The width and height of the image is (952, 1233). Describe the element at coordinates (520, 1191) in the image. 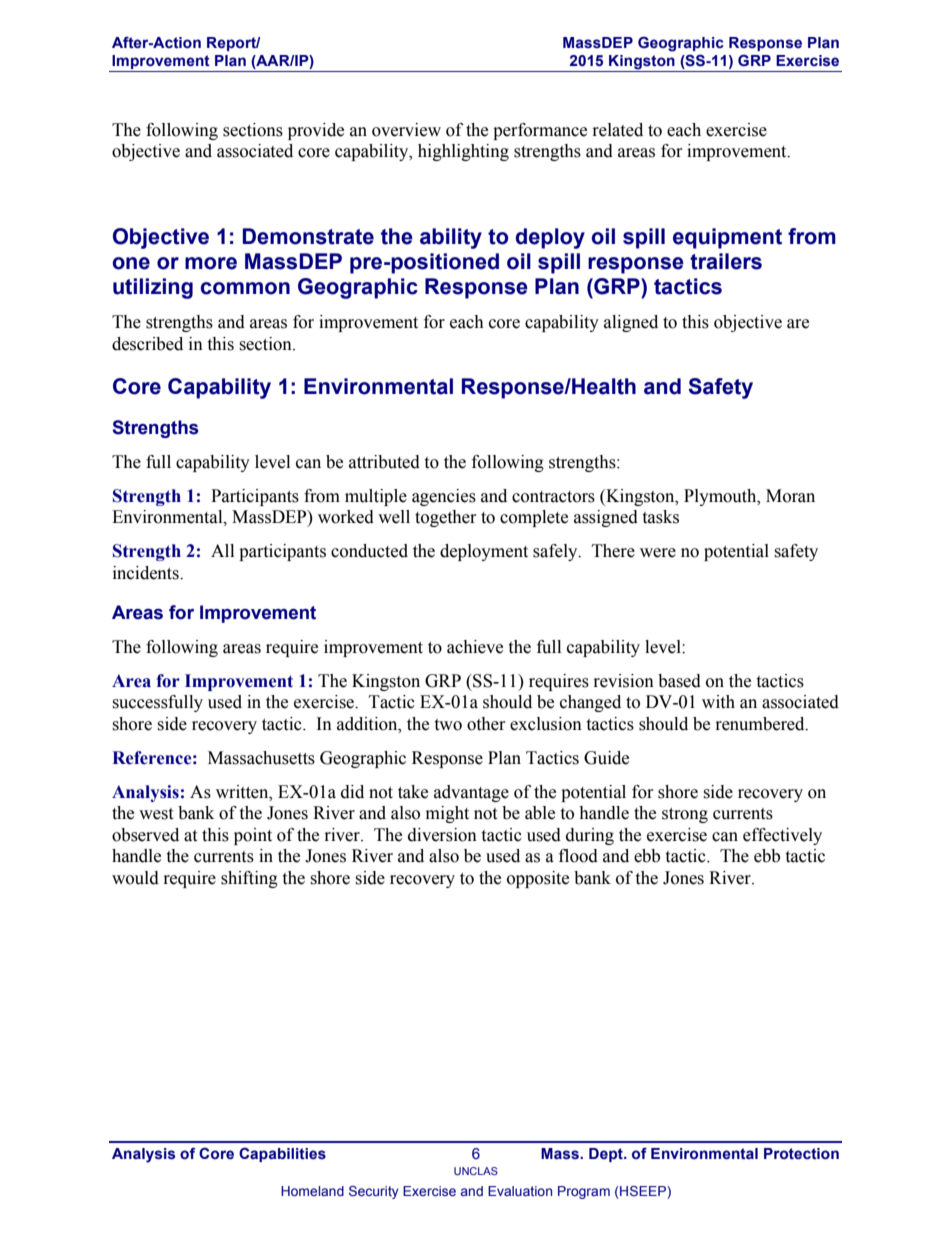

I see `Evaluation` at that location.
